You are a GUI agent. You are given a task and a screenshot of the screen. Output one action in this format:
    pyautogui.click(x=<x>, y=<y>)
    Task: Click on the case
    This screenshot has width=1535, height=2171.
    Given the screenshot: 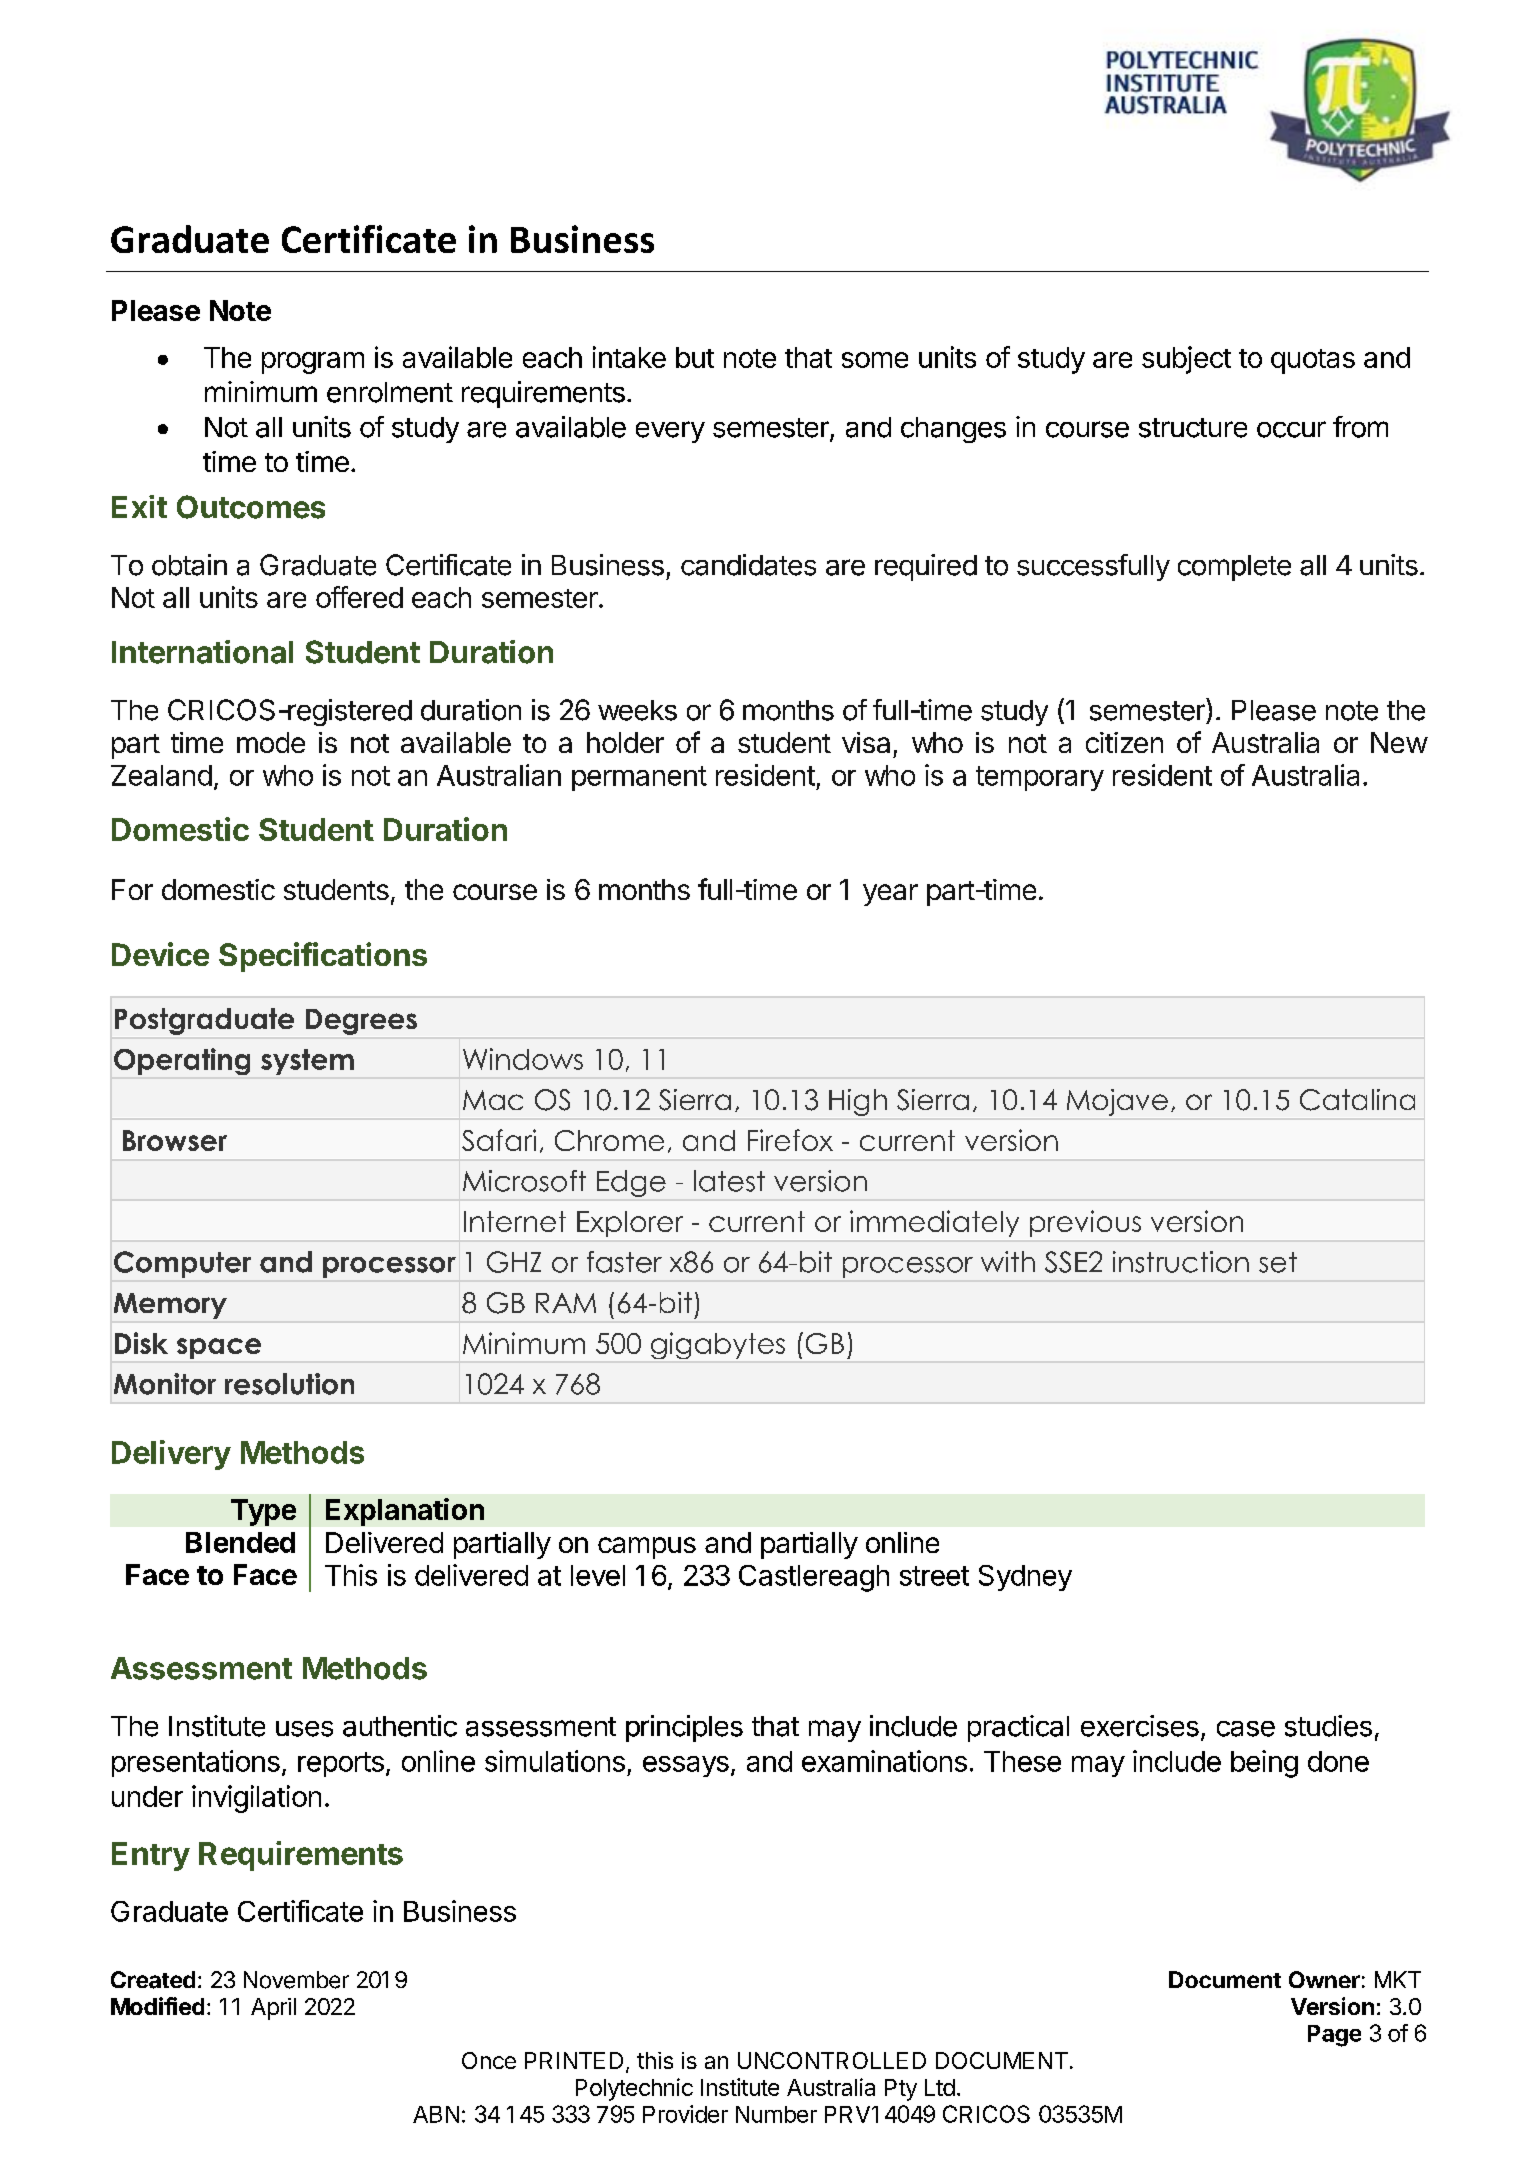 What is the action you would take?
    pyautogui.click(x=1246, y=1729)
